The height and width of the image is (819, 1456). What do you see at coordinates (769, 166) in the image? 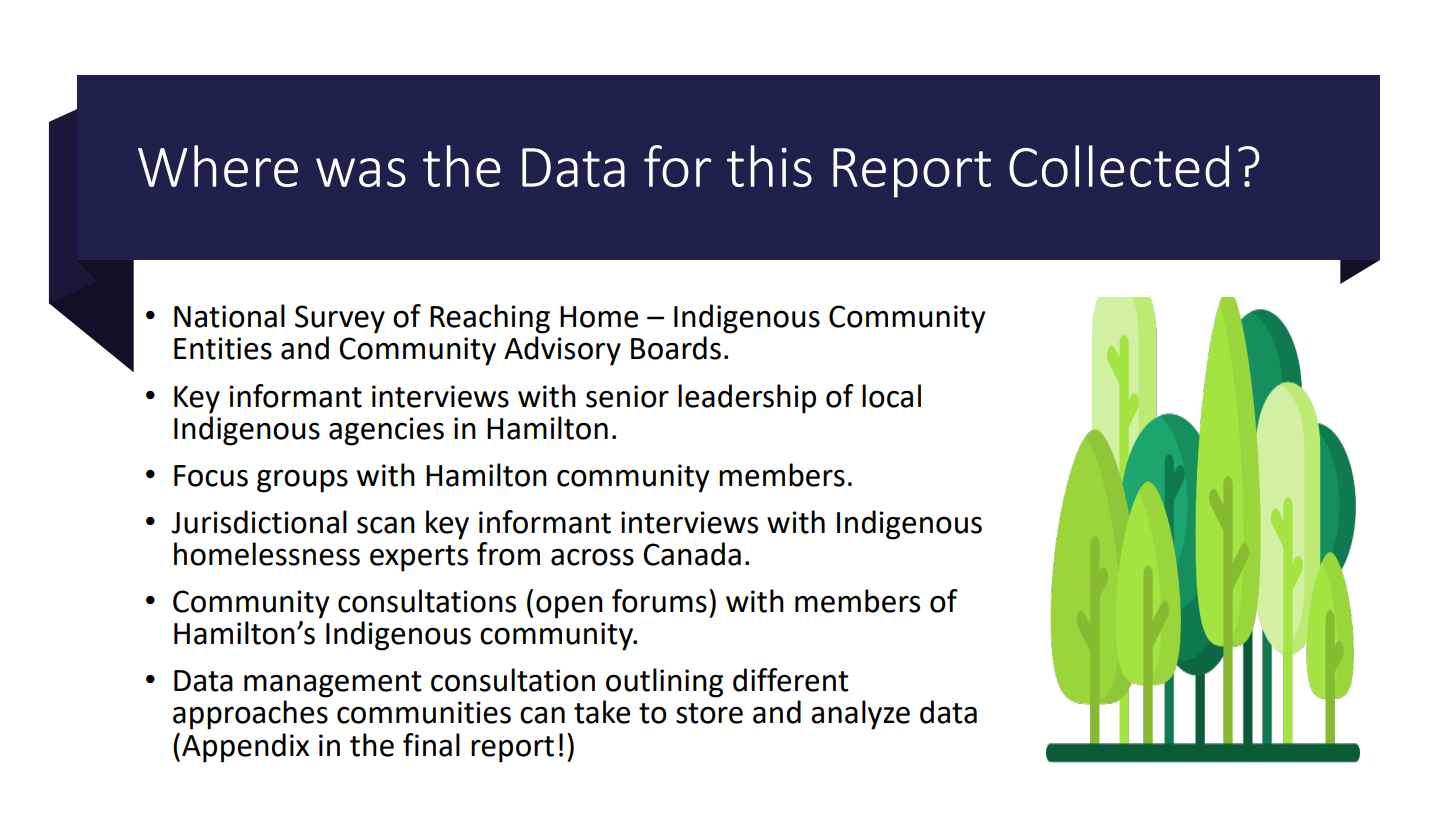
I see `this` at bounding box center [769, 166].
